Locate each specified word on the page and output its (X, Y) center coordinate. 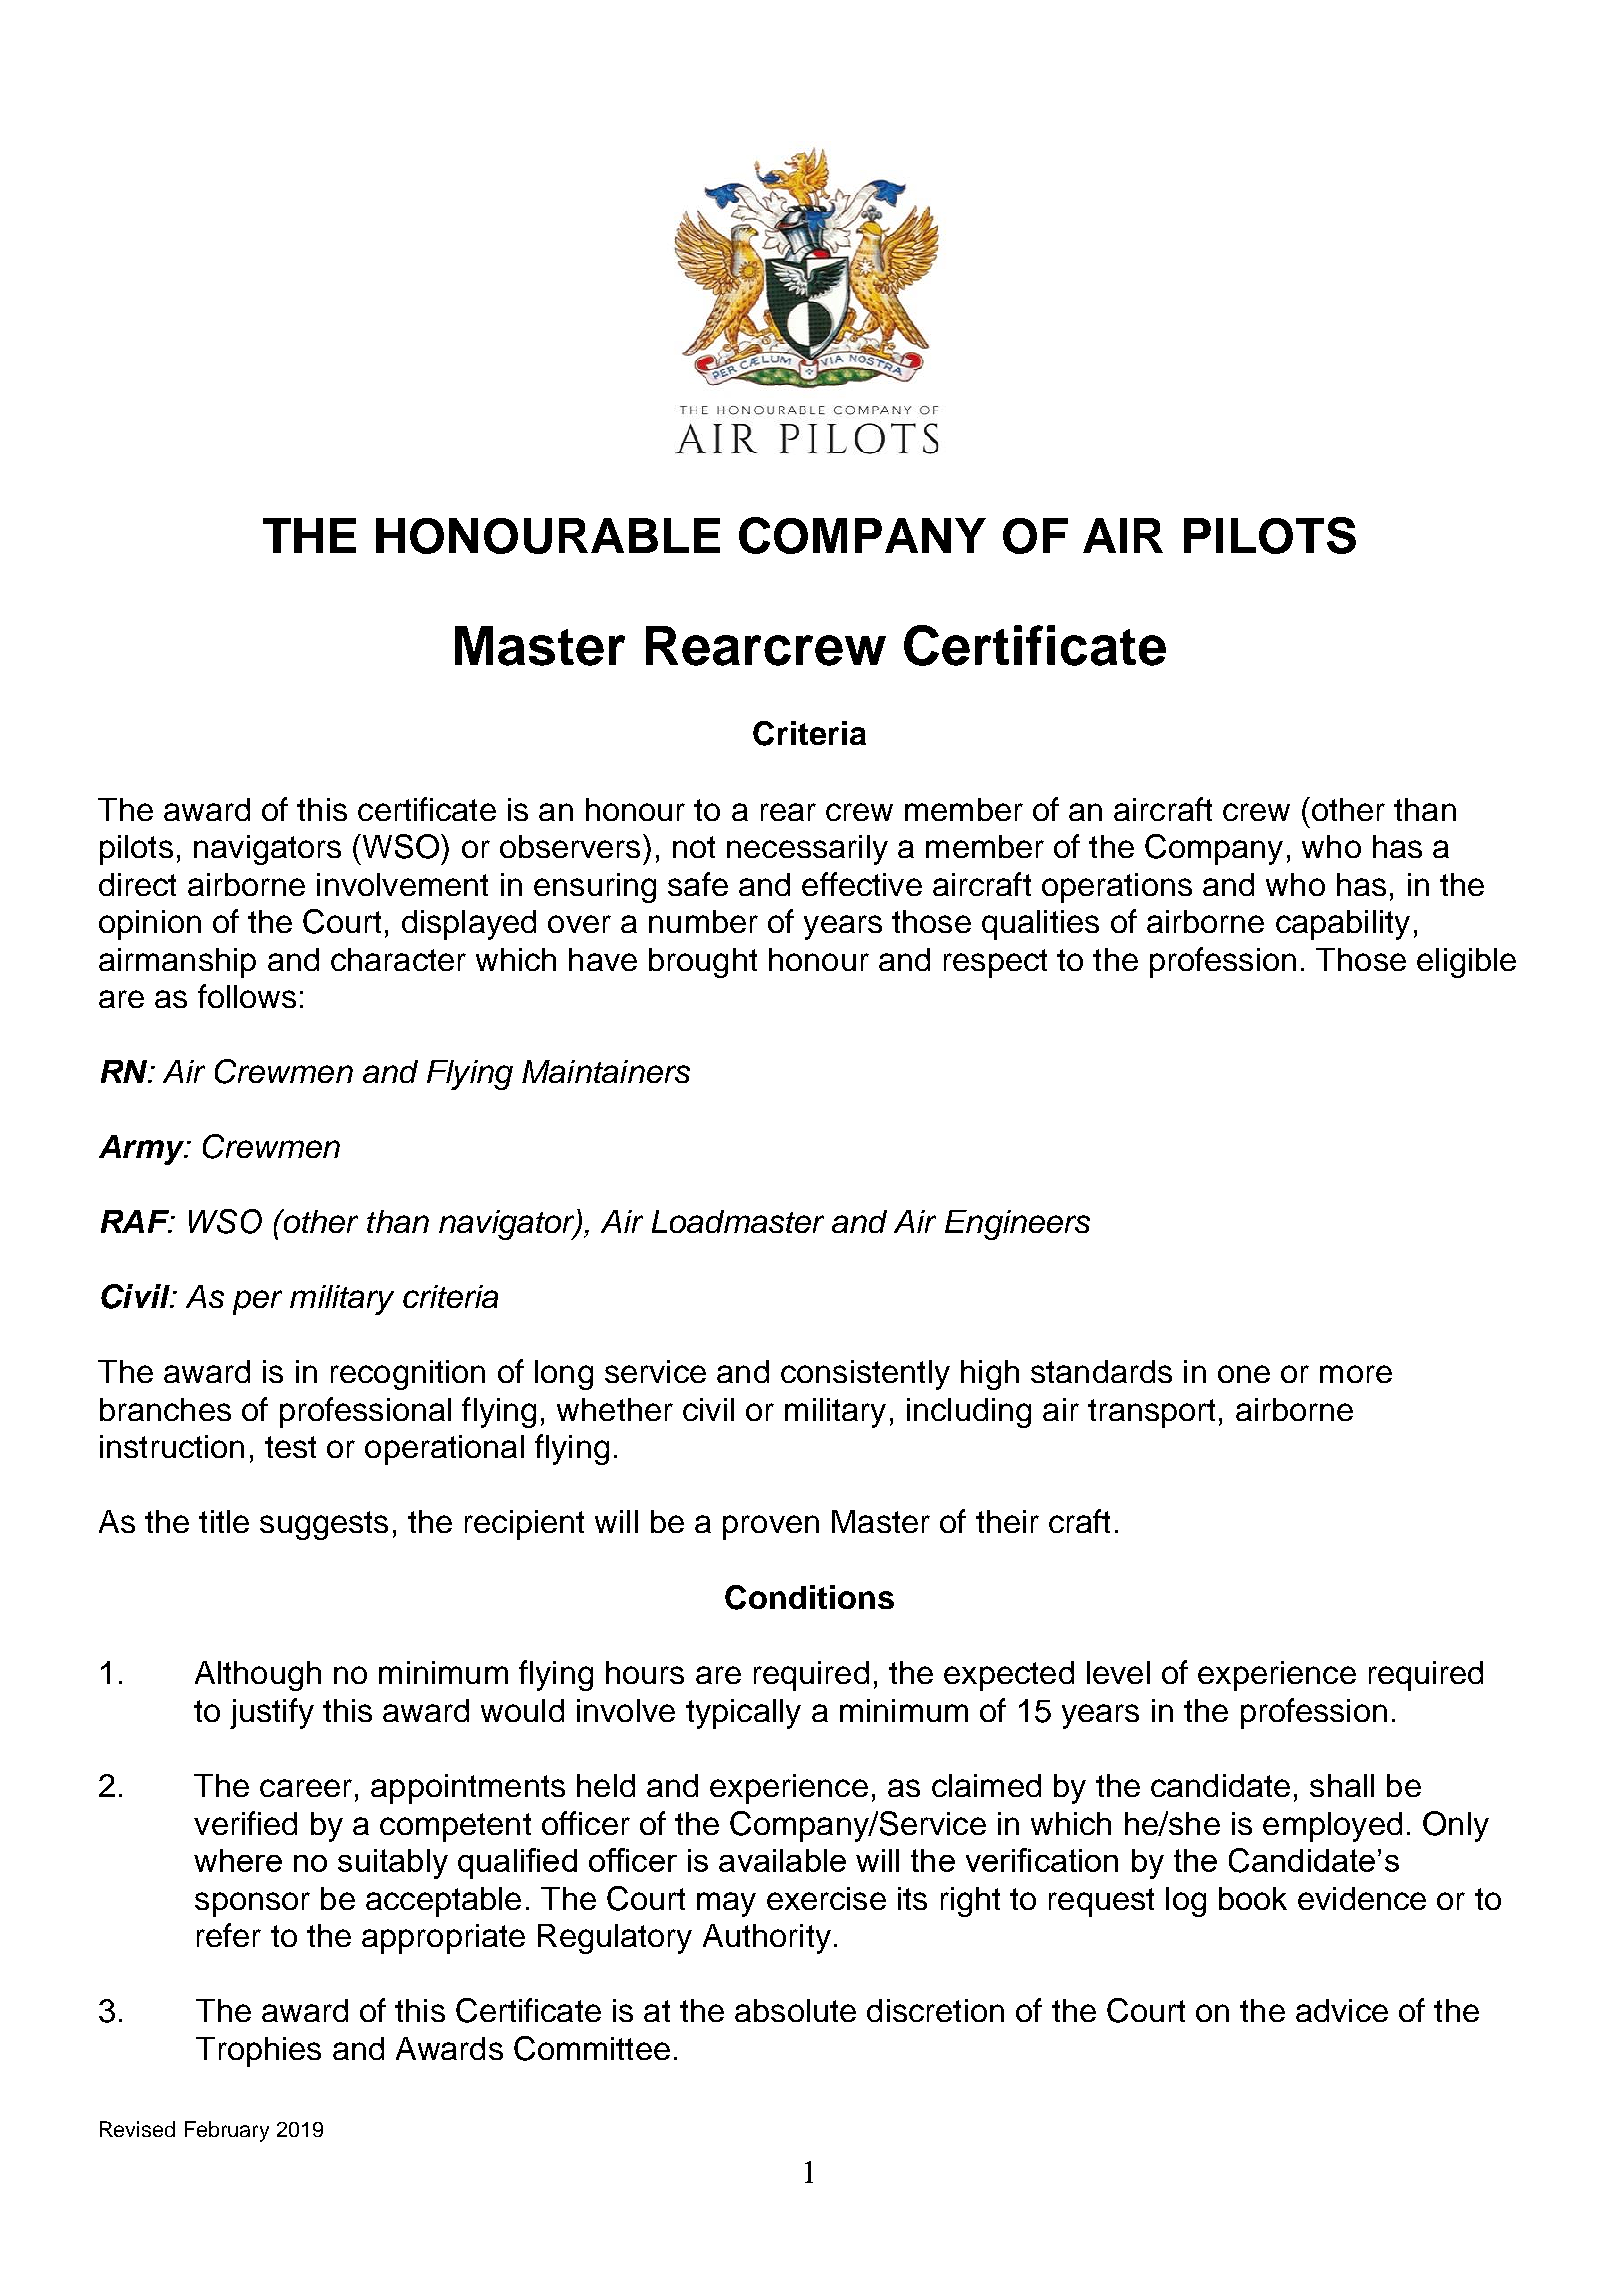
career (306, 1788)
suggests (324, 1525)
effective (862, 884)
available (782, 1860)
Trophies (258, 2052)
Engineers (1017, 1225)
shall (1342, 1785)
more (1356, 1374)
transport (1151, 1413)
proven (771, 1527)
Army (143, 1150)
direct (137, 884)
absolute (795, 2010)
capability (1343, 925)
